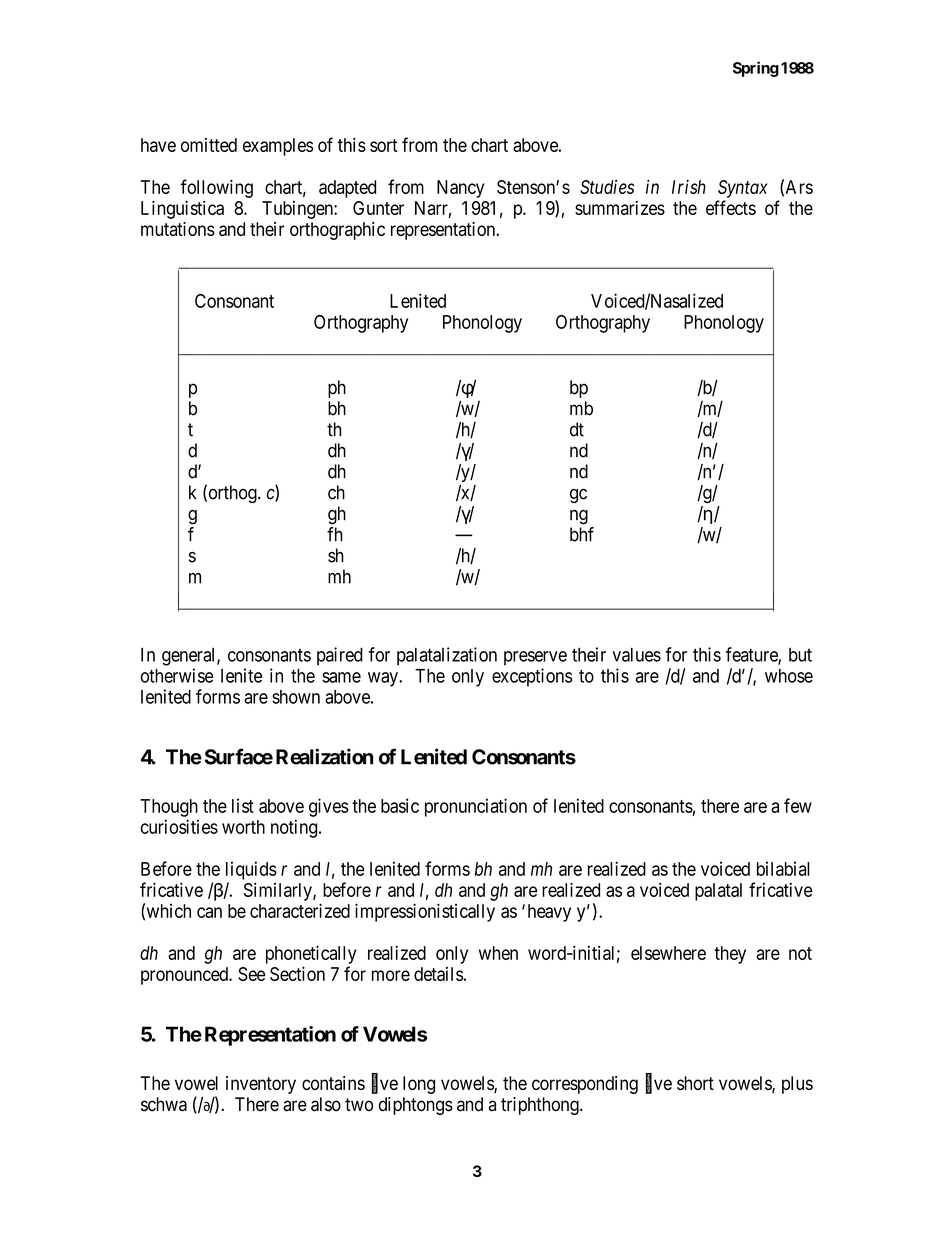 This screenshot has height=1233, width=952. Describe the element at coordinates (695, 1083) in the screenshot. I see `short` at that location.
